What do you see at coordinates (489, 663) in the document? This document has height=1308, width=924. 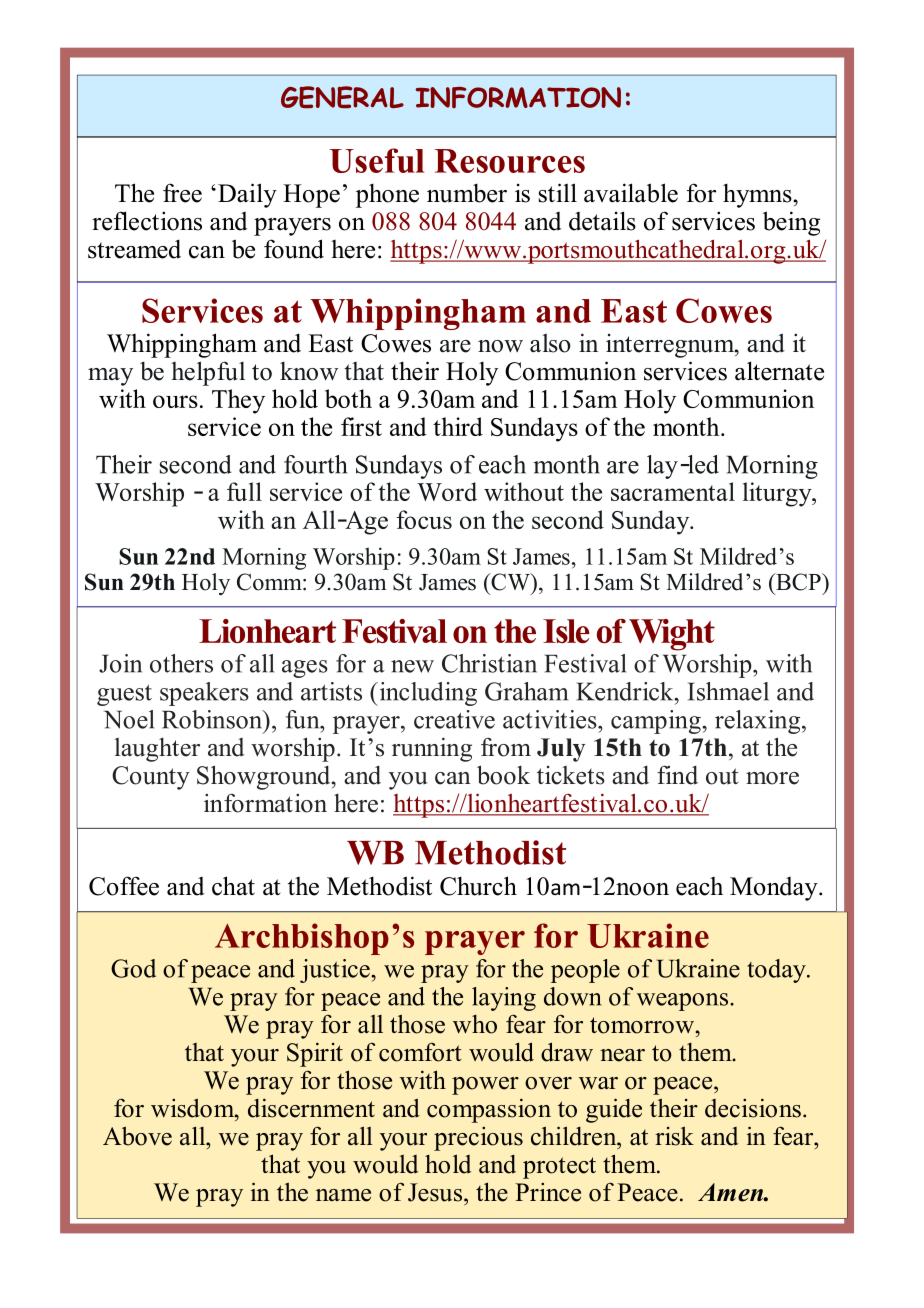 I see `Christian` at bounding box center [489, 663].
